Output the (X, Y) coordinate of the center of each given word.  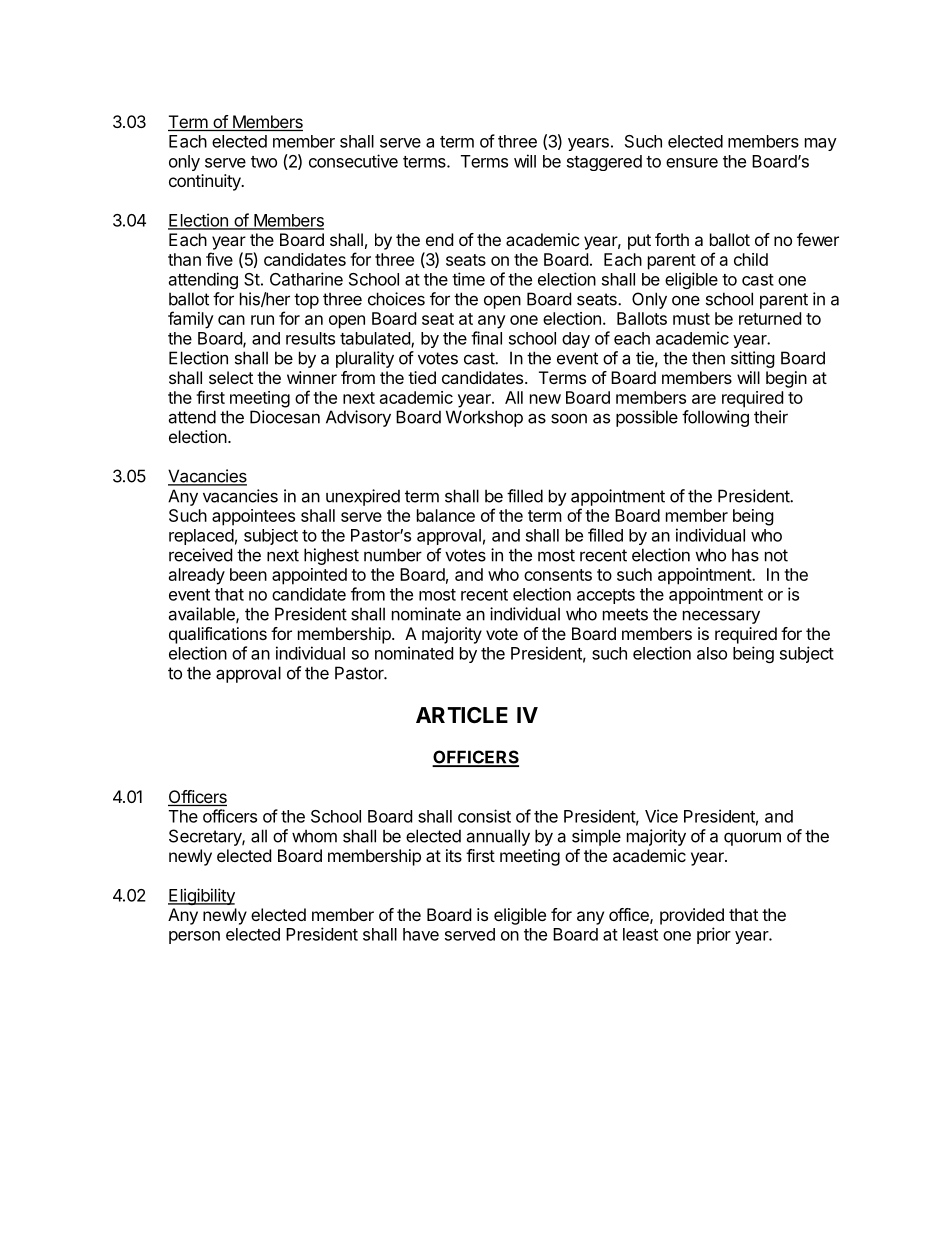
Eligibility (201, 896)
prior (714, 935)
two (264, 162)
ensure (692, 163)
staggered (604, 163)
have (421, 934)
